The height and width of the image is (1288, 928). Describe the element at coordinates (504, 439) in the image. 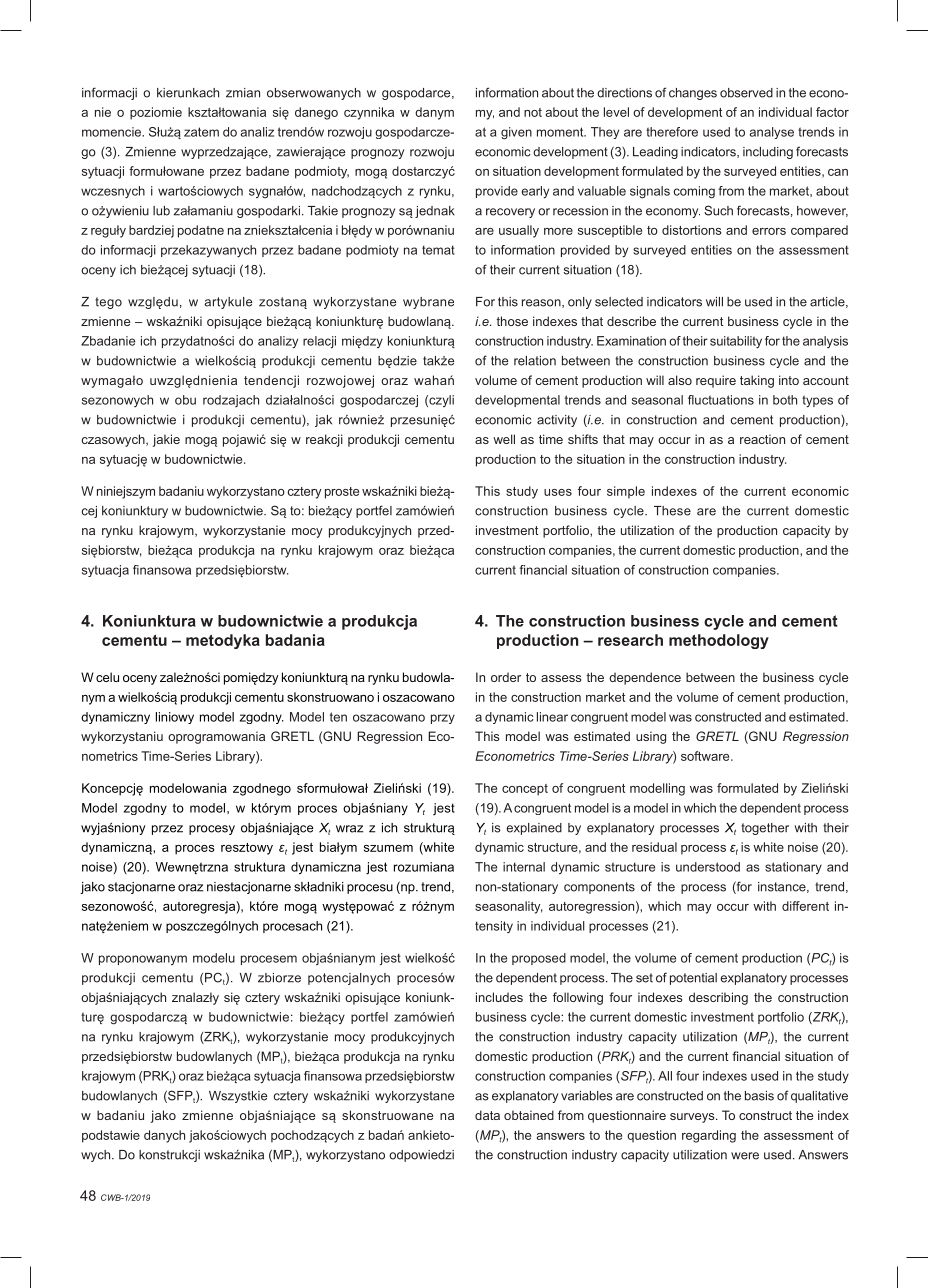

I see `well` at that location.
